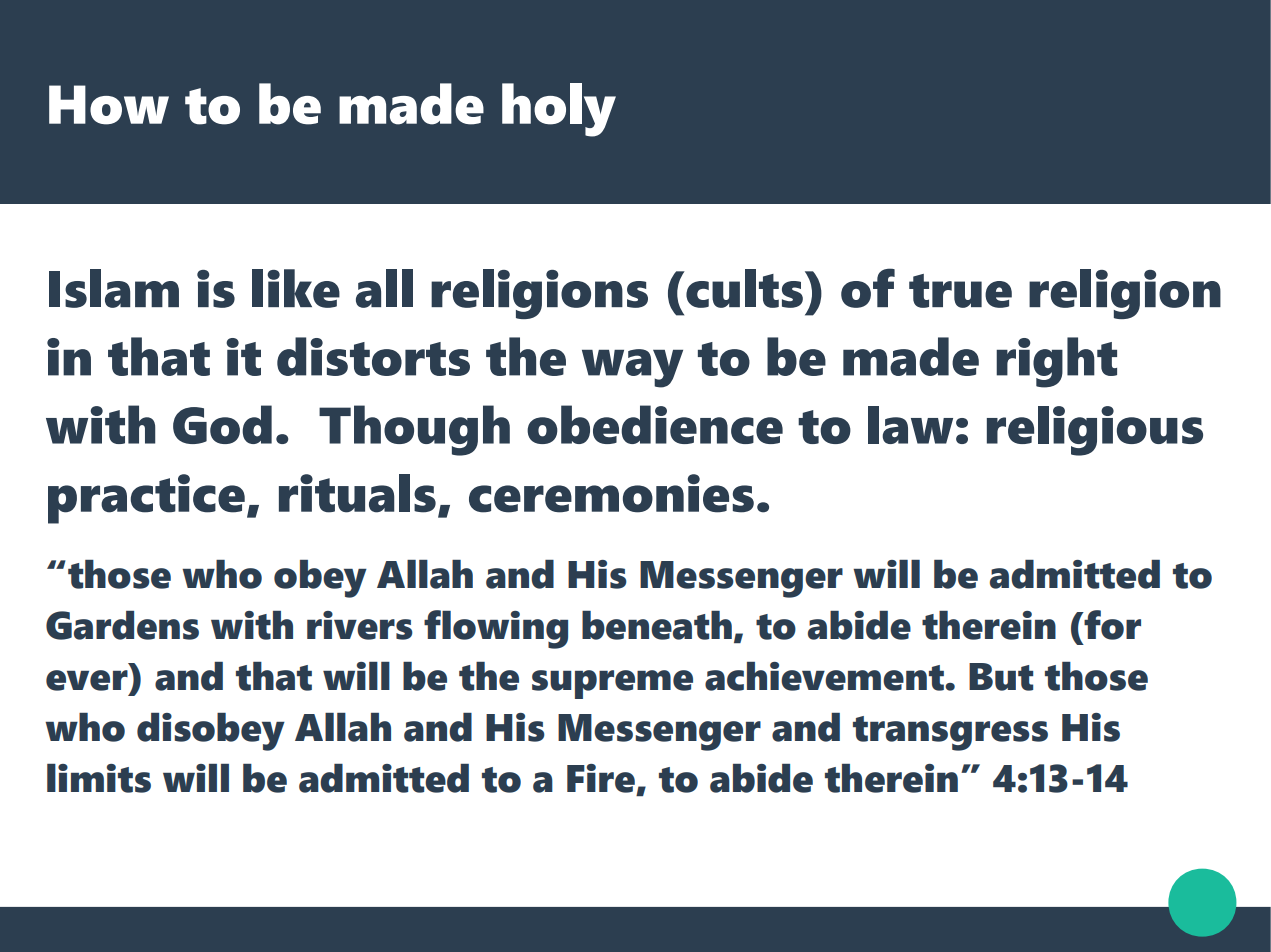  Describe the element at coordinates (743, 288) in the image. I see `cults` at that location.
